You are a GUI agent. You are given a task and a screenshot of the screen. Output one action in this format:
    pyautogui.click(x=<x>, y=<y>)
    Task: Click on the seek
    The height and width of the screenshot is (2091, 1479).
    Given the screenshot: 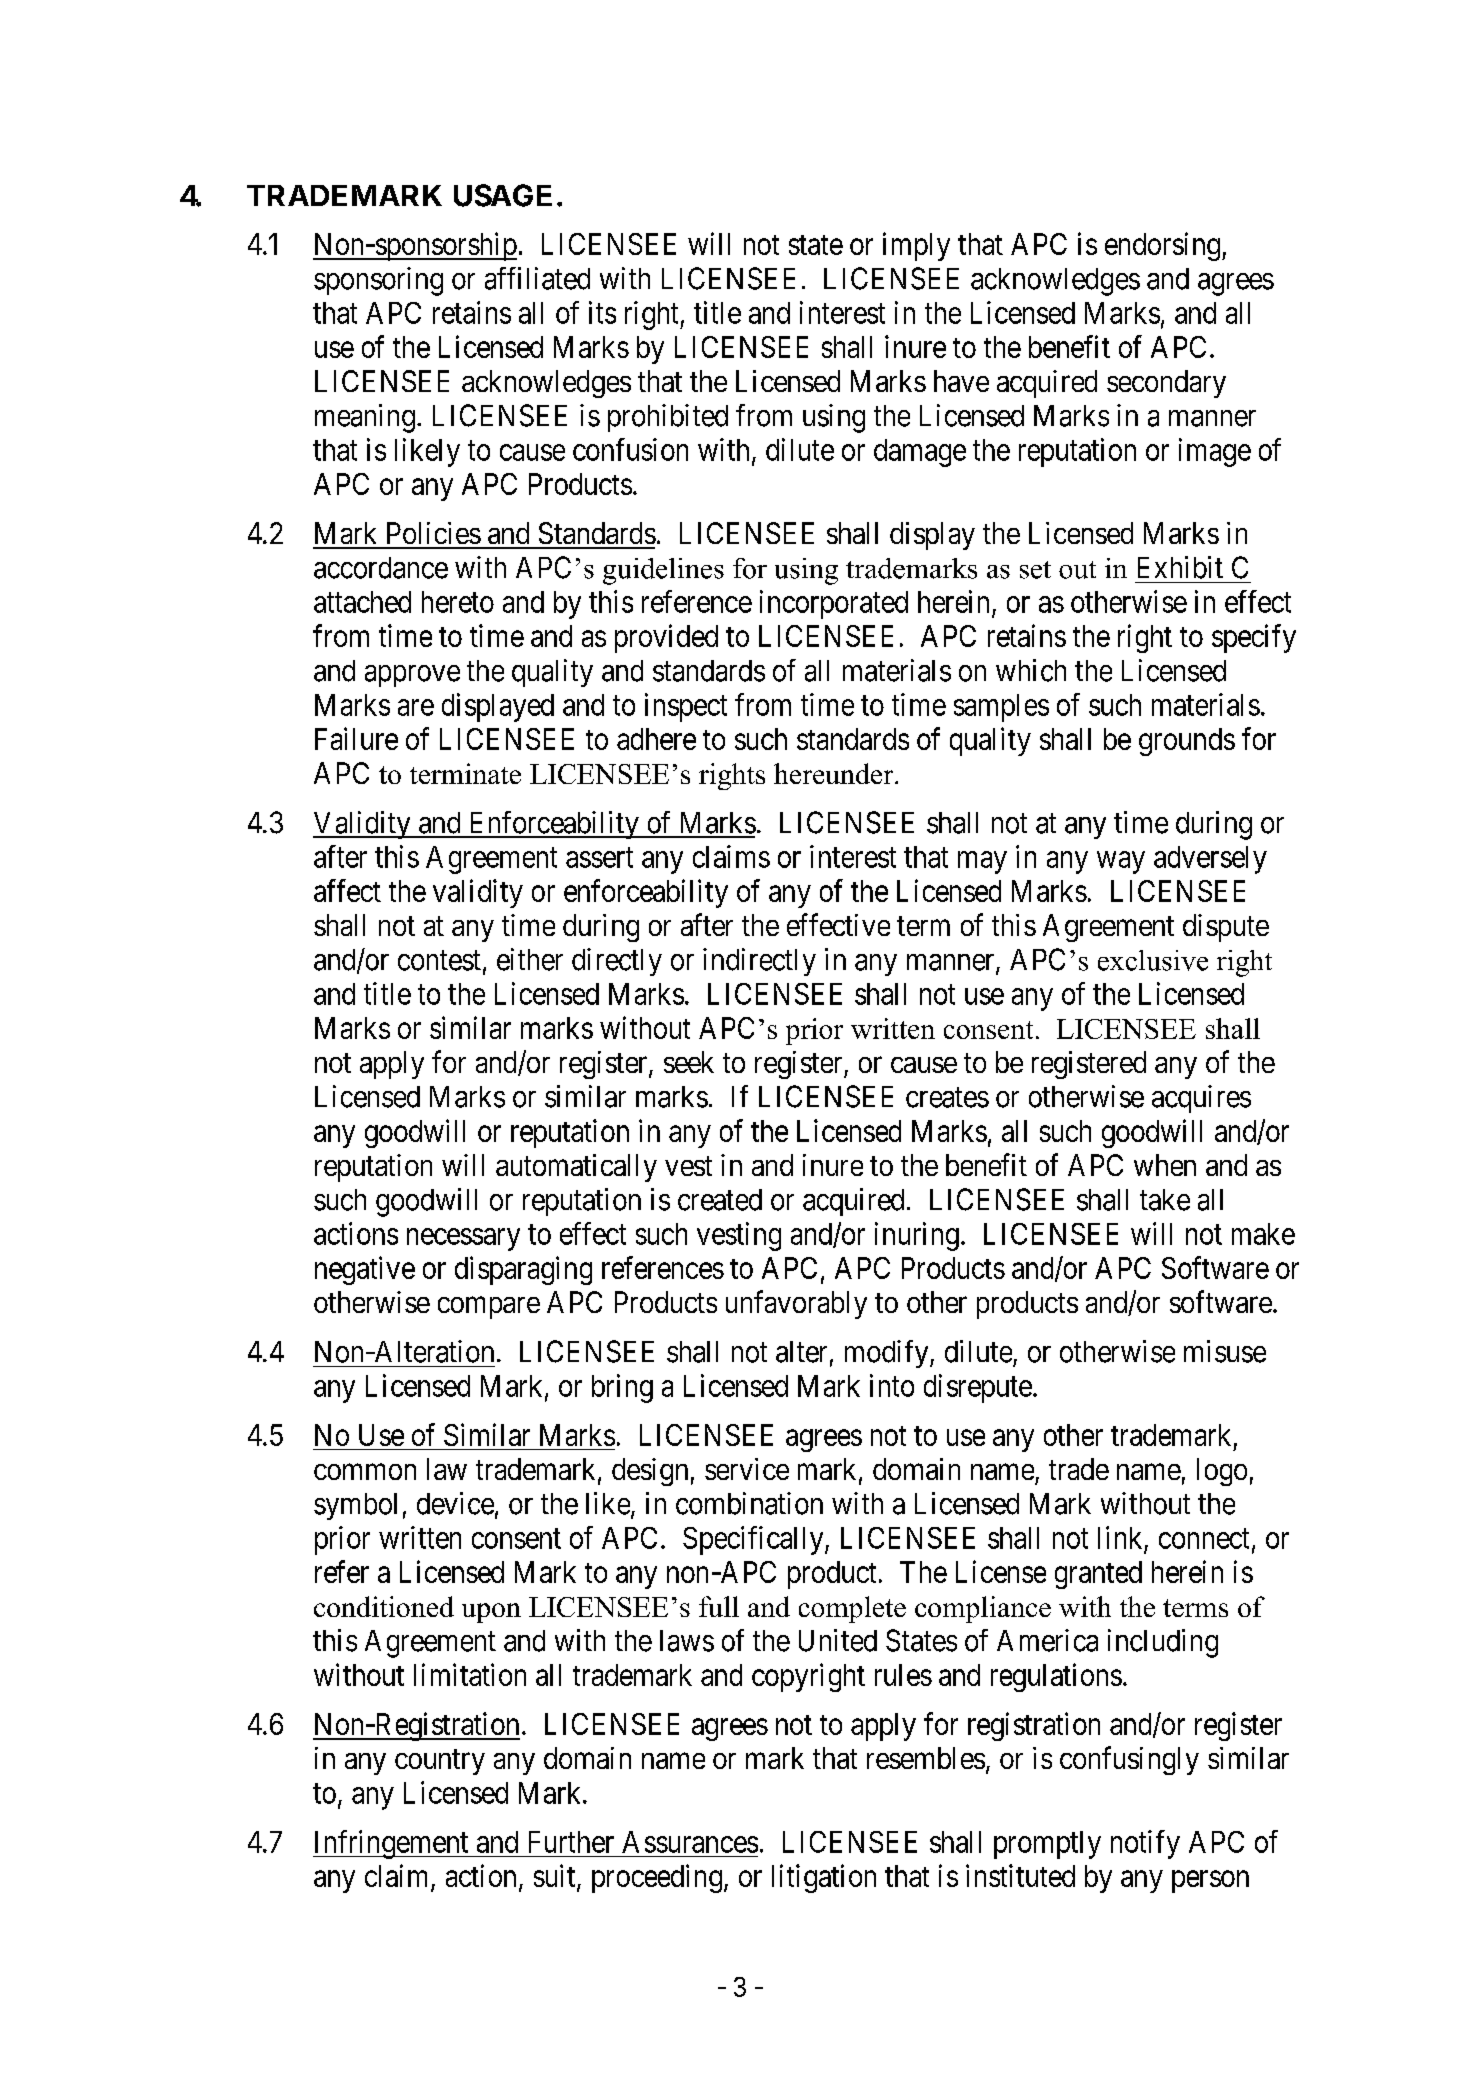 What is the action you would take?
    pyautogui.click(x=689, y=1062)
